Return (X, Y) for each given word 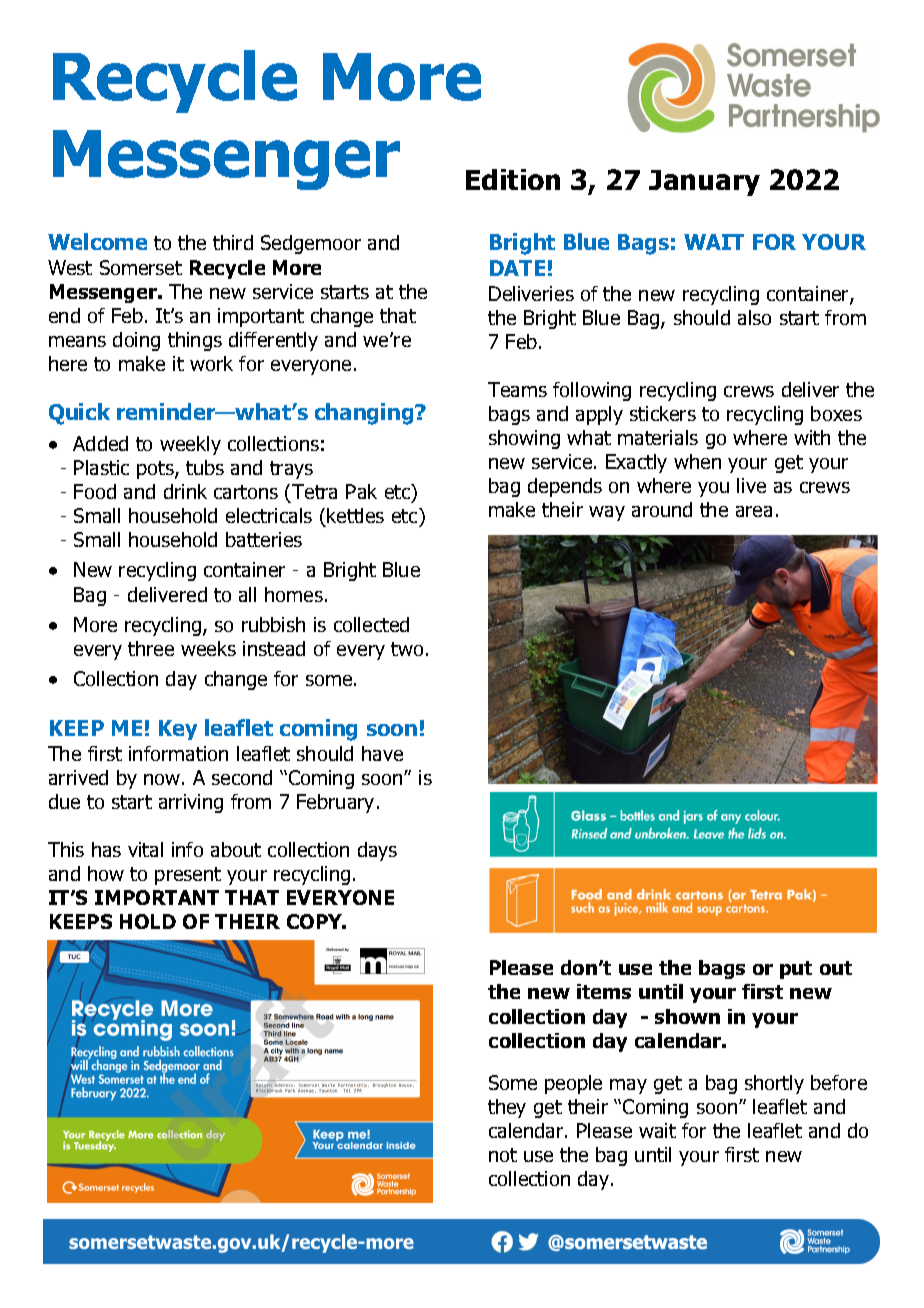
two (407, 649)
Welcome (97, 241)
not (503, 1155)
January (704, 183)
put (796, 970)
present (188, 876)
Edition (513, 179)
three (151, 648)
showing (524, 439)
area (754, 511)
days (377, 851)
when (697, 461)
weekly (190, 445)
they (507, 1108)
